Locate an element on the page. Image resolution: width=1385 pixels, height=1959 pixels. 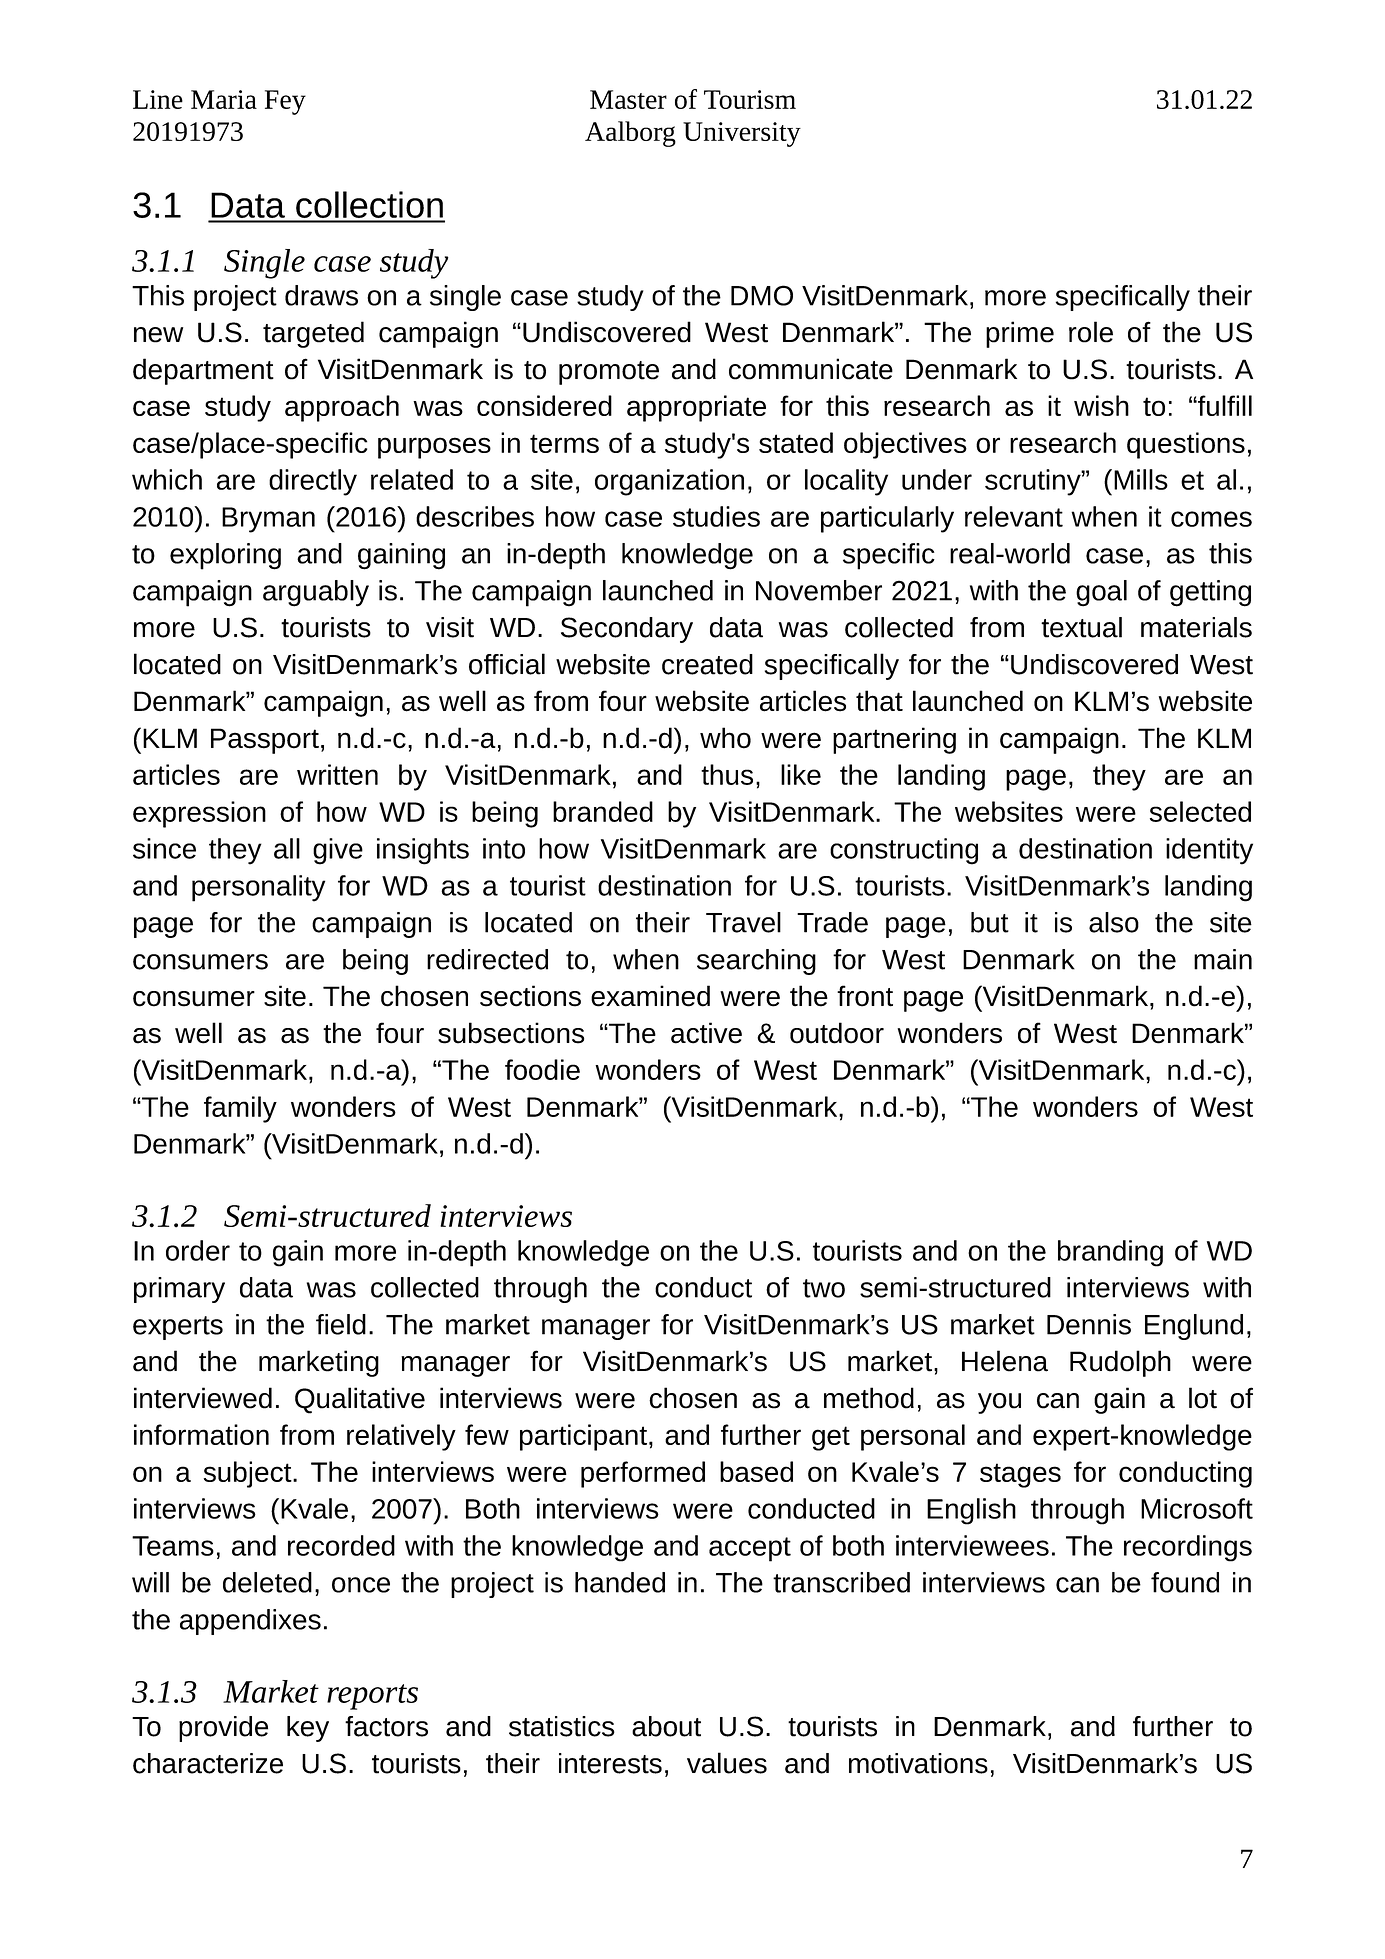
studies is located at coordinates (716, 516).
